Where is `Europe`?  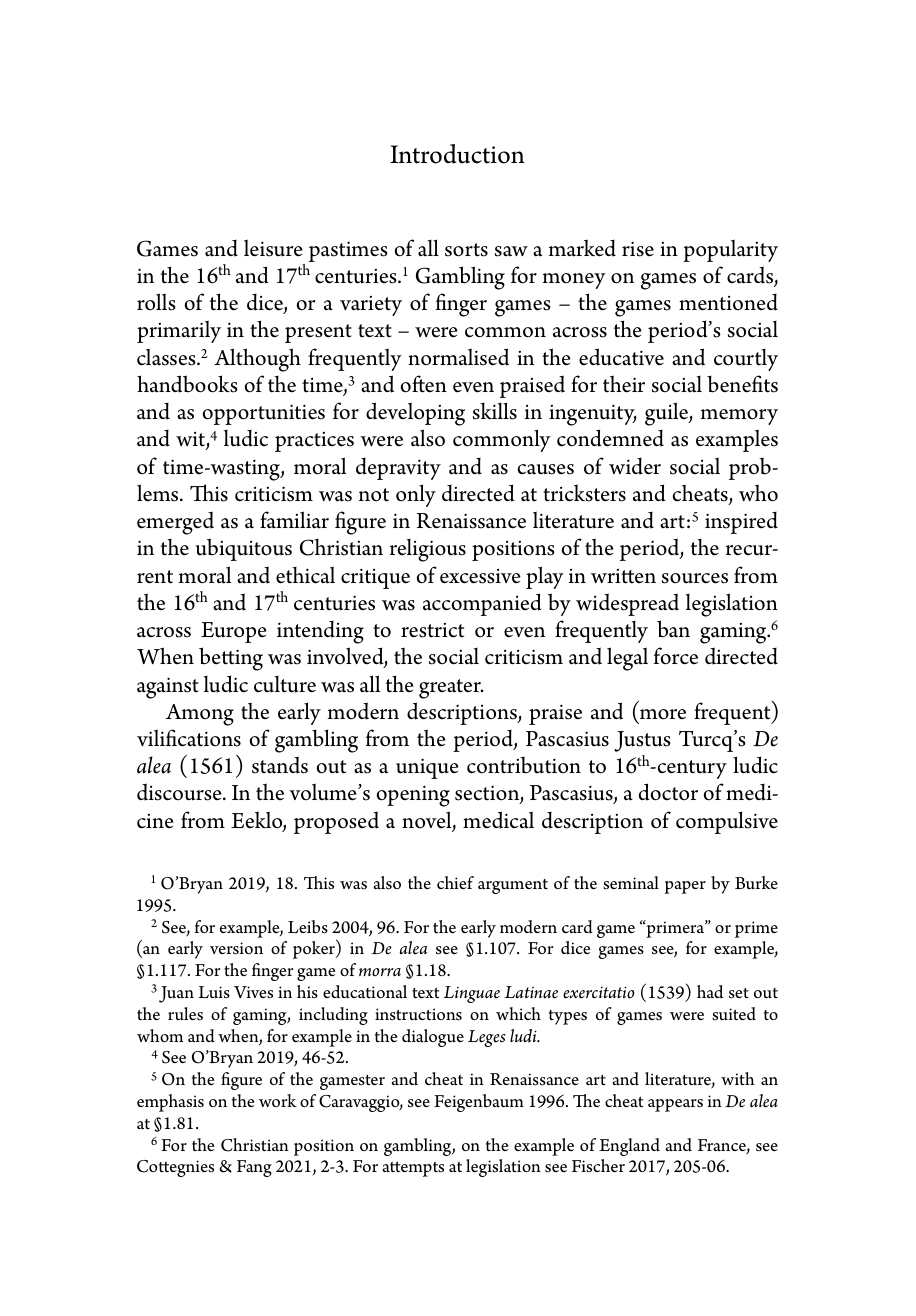
Europe is located at coordinates (234, 632).
